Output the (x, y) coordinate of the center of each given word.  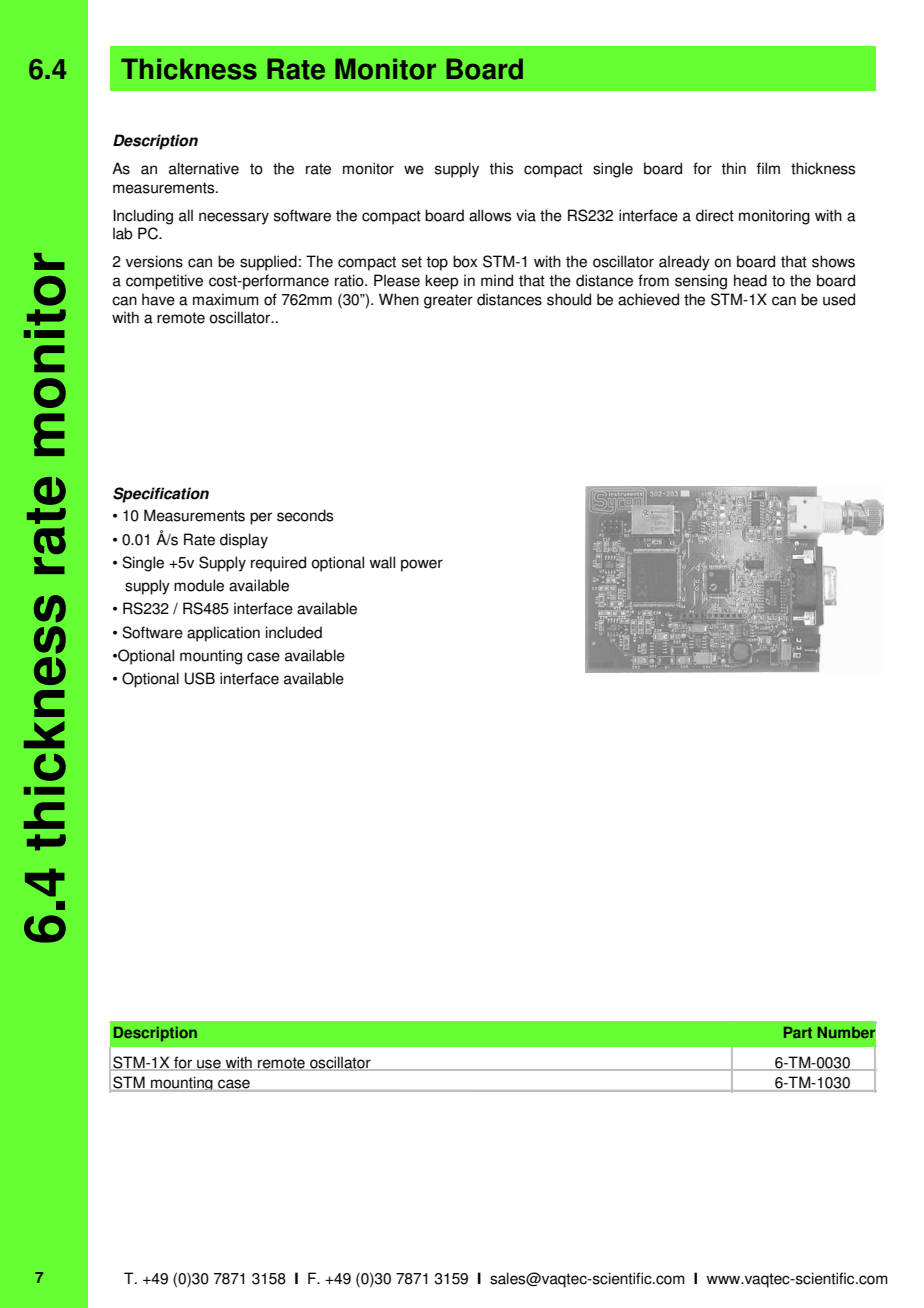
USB (200, 678)
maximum (226, 299)
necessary (234, 218)
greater (448, 301)
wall (382, 562)
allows (490, 215)
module (199, 585)
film (768, 168)
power (422, 565)
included (294, 632)
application (223, 634)
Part (798, 1032)
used (839, 299)
